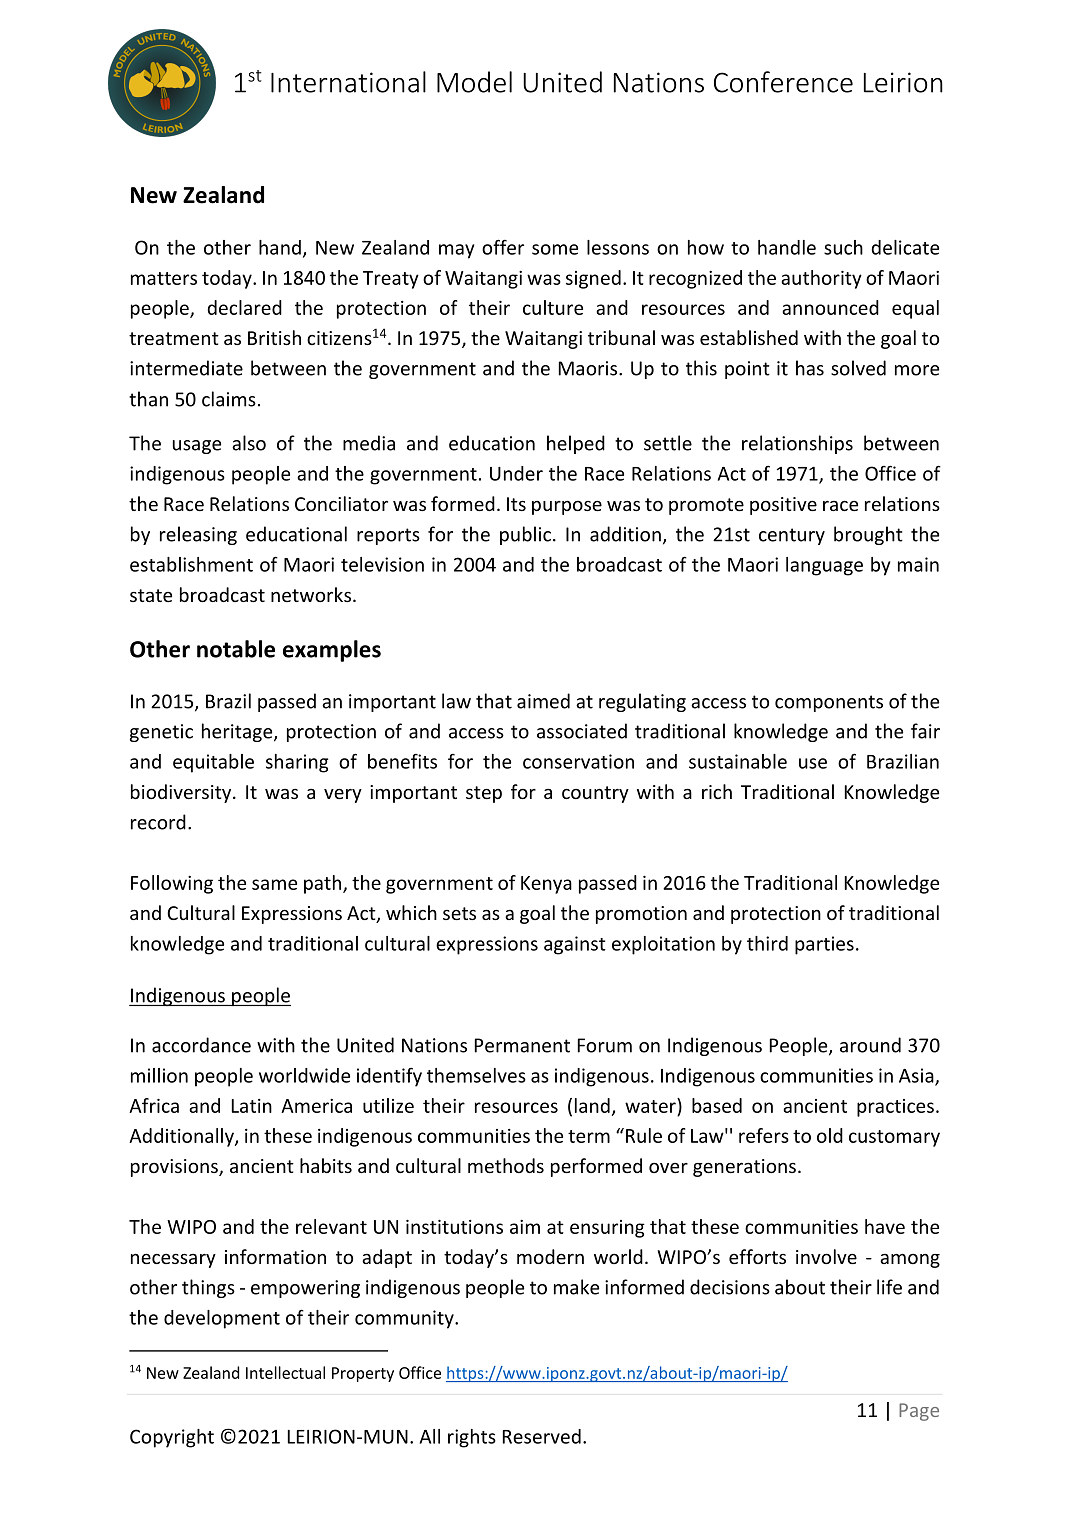  I want to click on International, so click(348, 82).
